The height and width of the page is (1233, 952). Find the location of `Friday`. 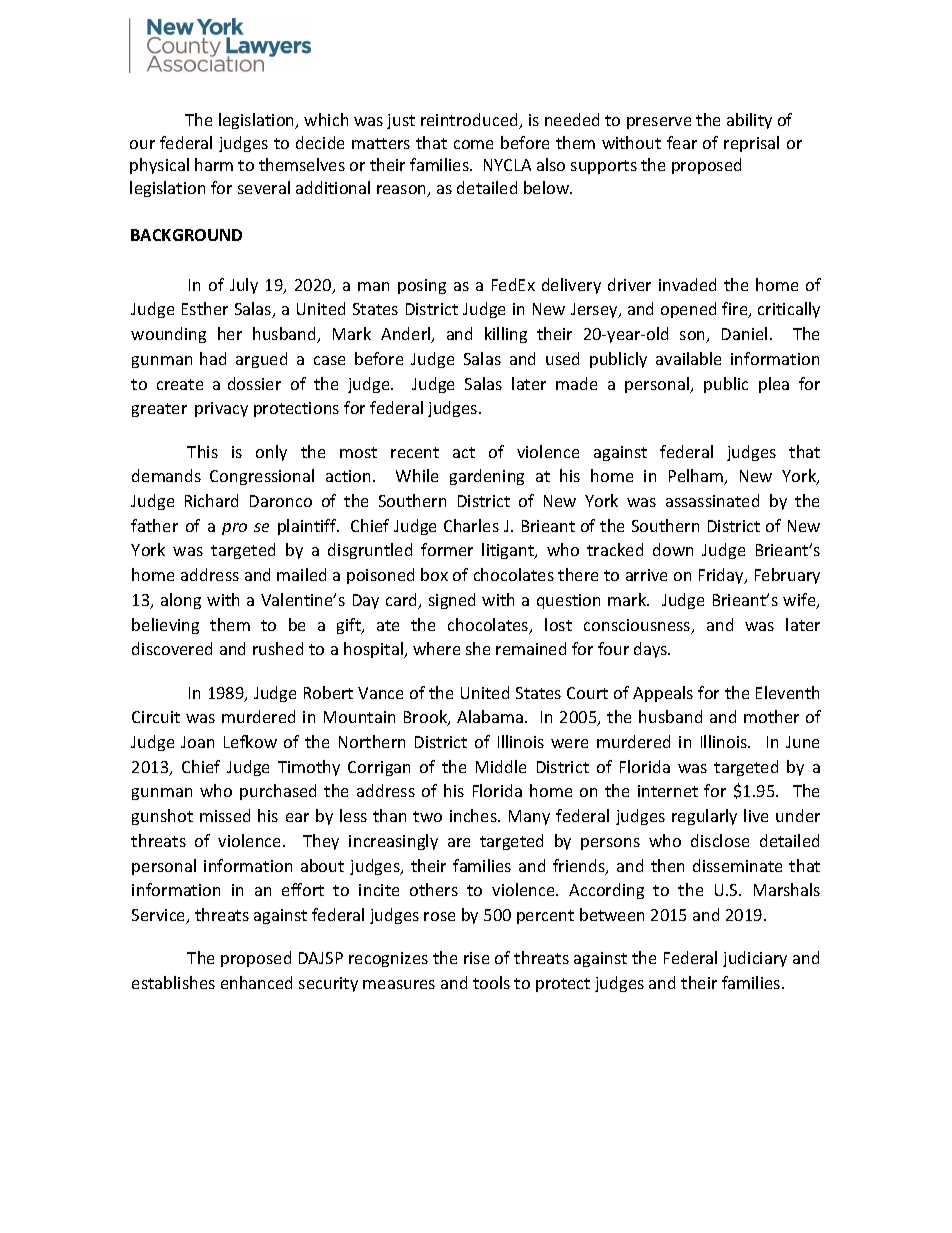

Friday is located at coordinates (722, 576).
